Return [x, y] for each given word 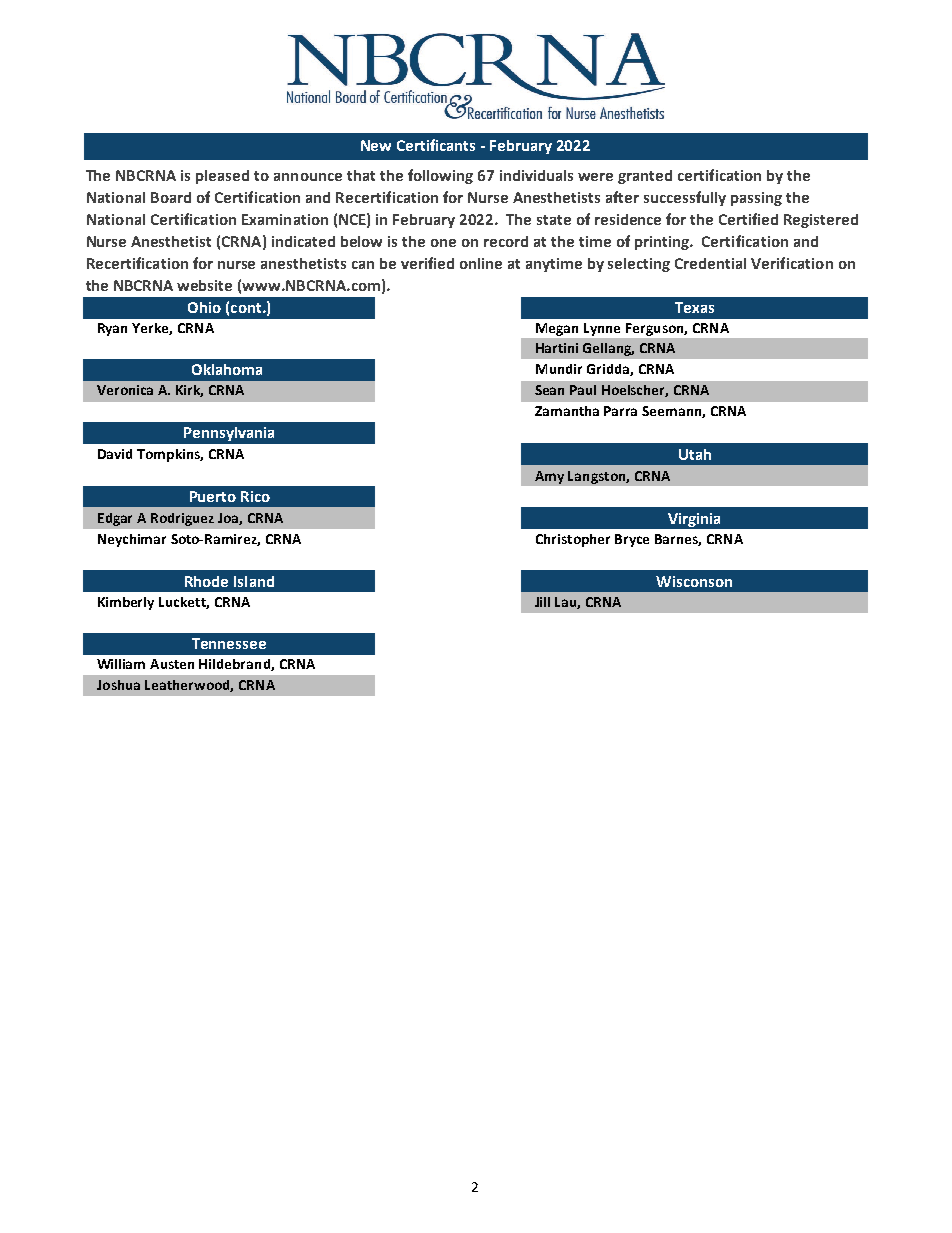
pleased [222, 177]
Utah [695, 454]
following [440, 176]
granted [645, 177]
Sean [549, 390]
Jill [542, 602]
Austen [172, 664]
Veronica [125, 390]
